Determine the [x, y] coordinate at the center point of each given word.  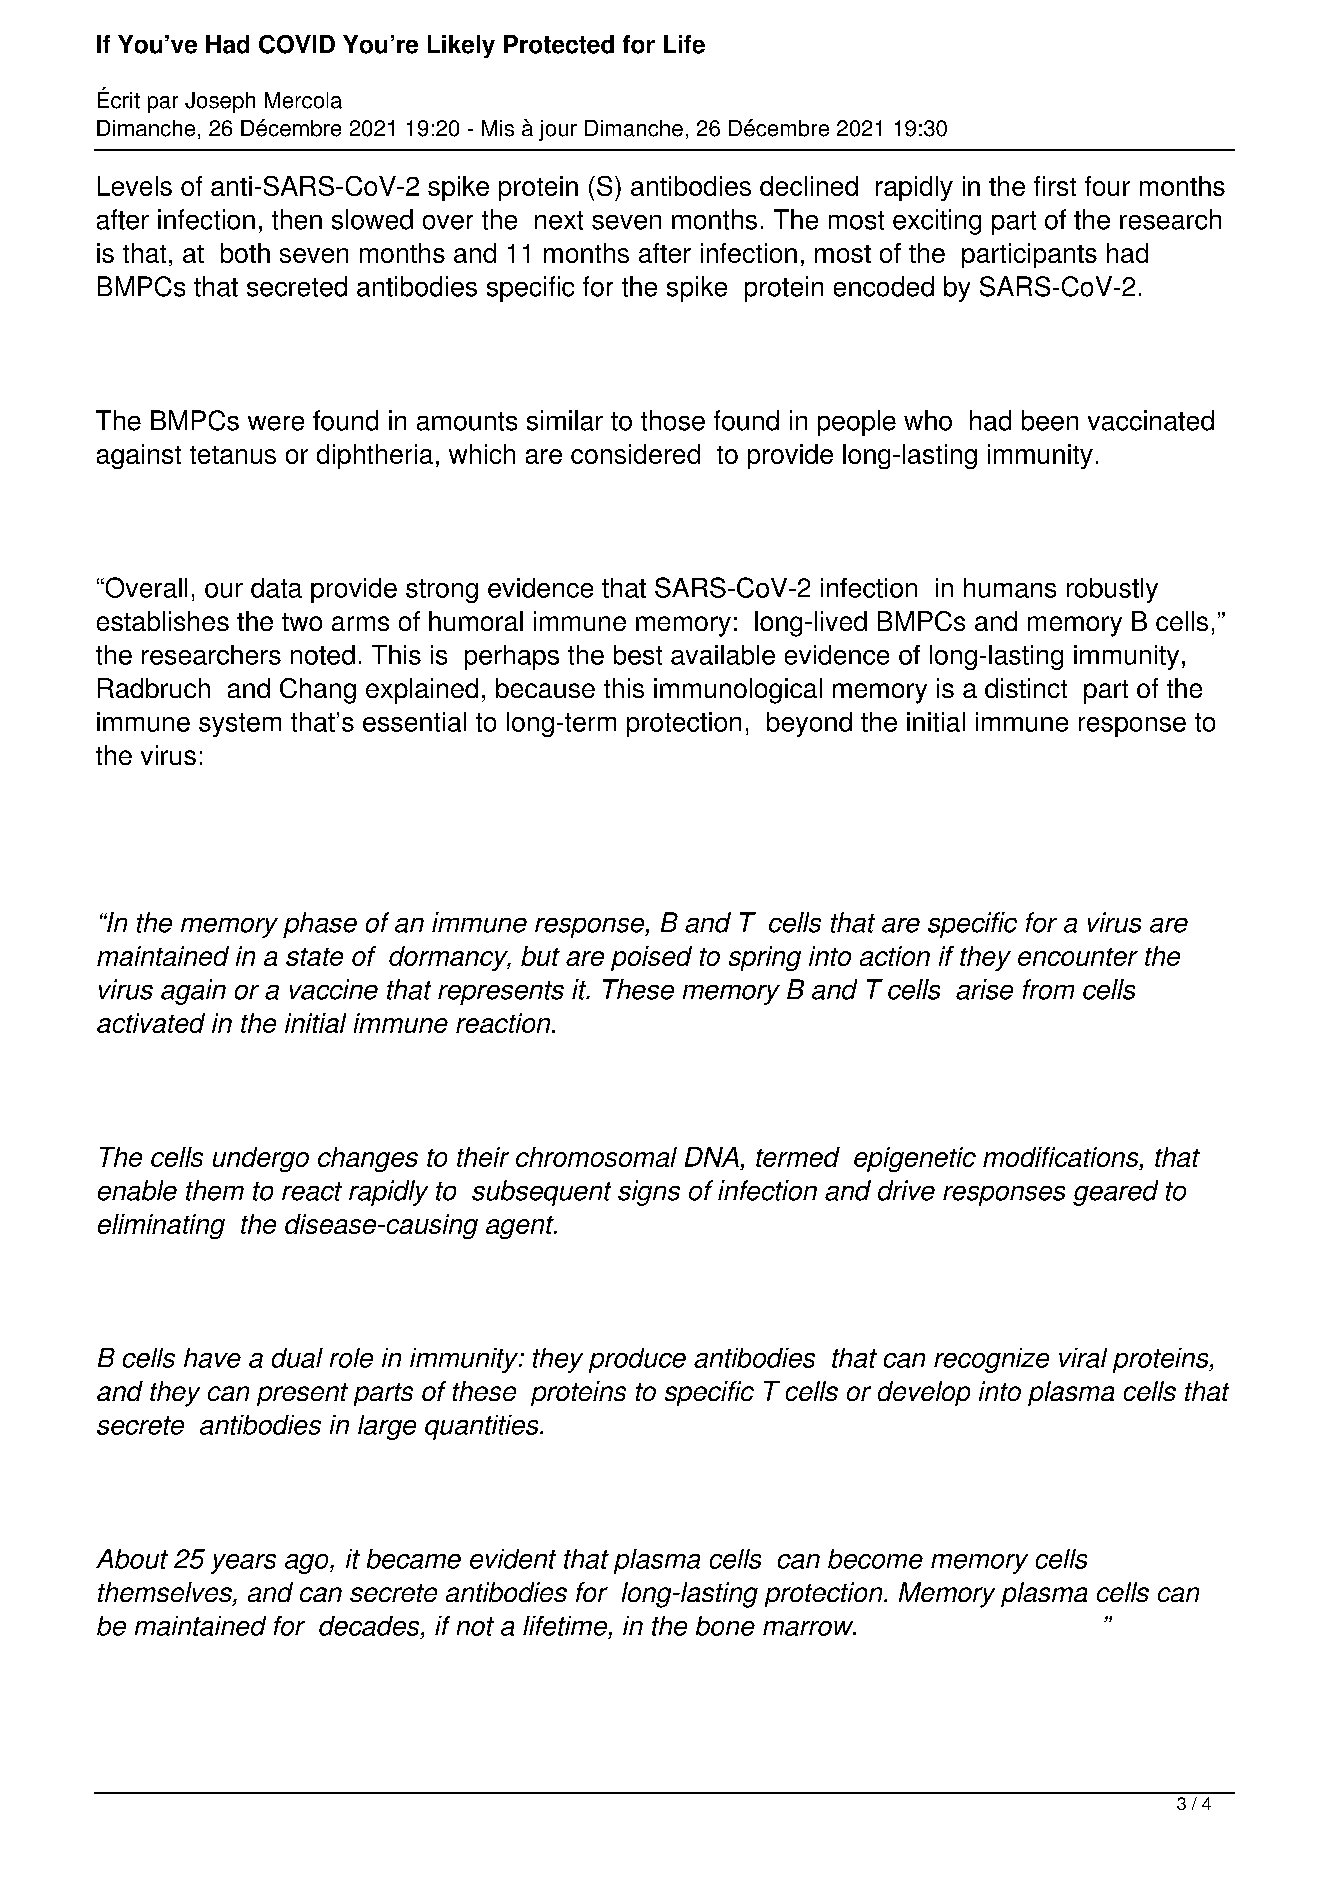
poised [651, 958]
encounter [1078, 957]
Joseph [220, 102]
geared [1115, 1193]
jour [558, 130]
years [243, 1564]
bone [725, 1626]
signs [649, 1193]
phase [320, 925]
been [1050, 420]
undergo [261, 1159]
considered [635, 454]
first [1055, 186]
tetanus [233, 455]
